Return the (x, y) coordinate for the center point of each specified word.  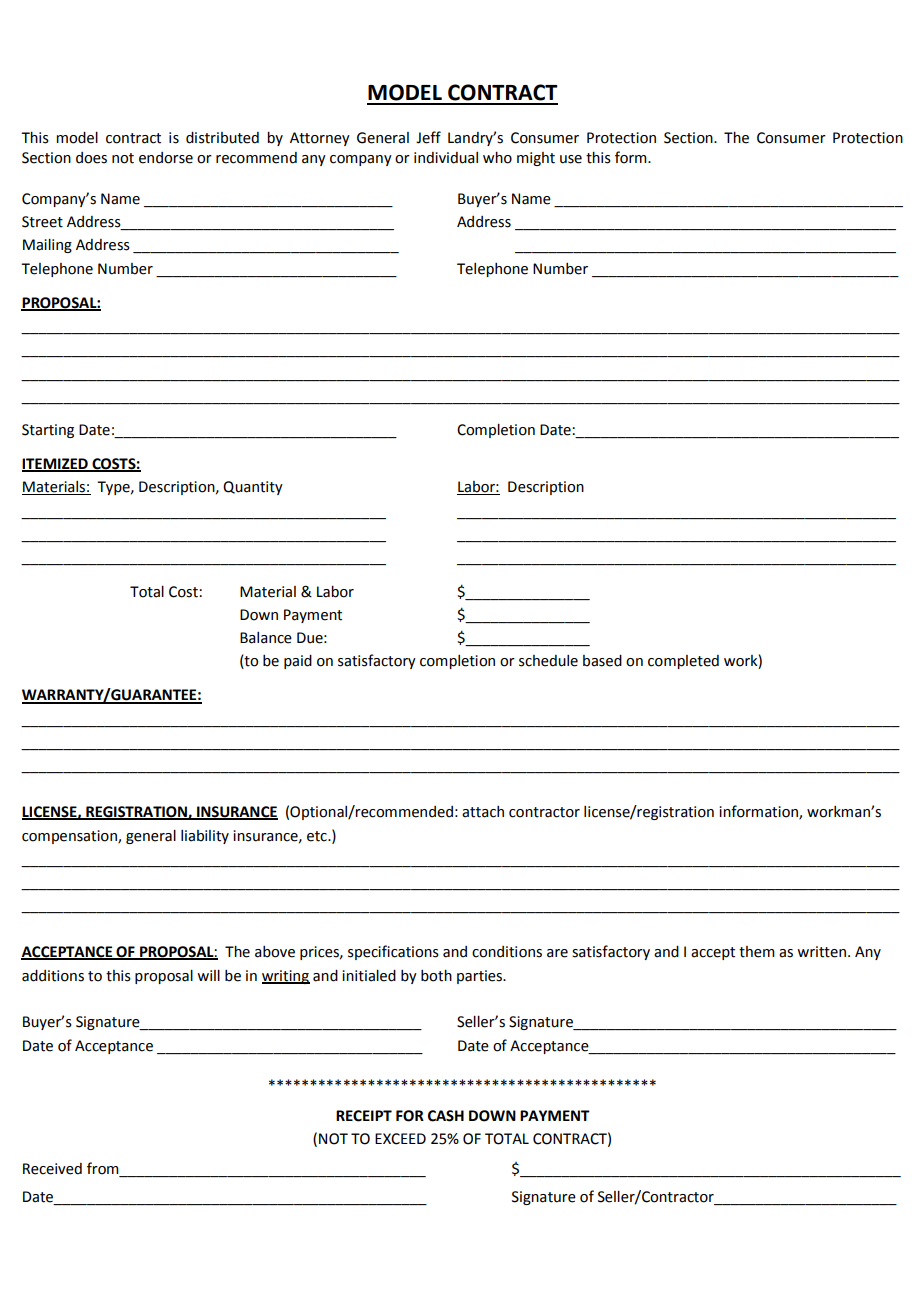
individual (446, 158)
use (571, 159)
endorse (166, 158)
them (757, 952)
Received (52, 1169)
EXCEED (400, 1139)
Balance (266, 638)
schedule (548, 661)
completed (683, 662)
